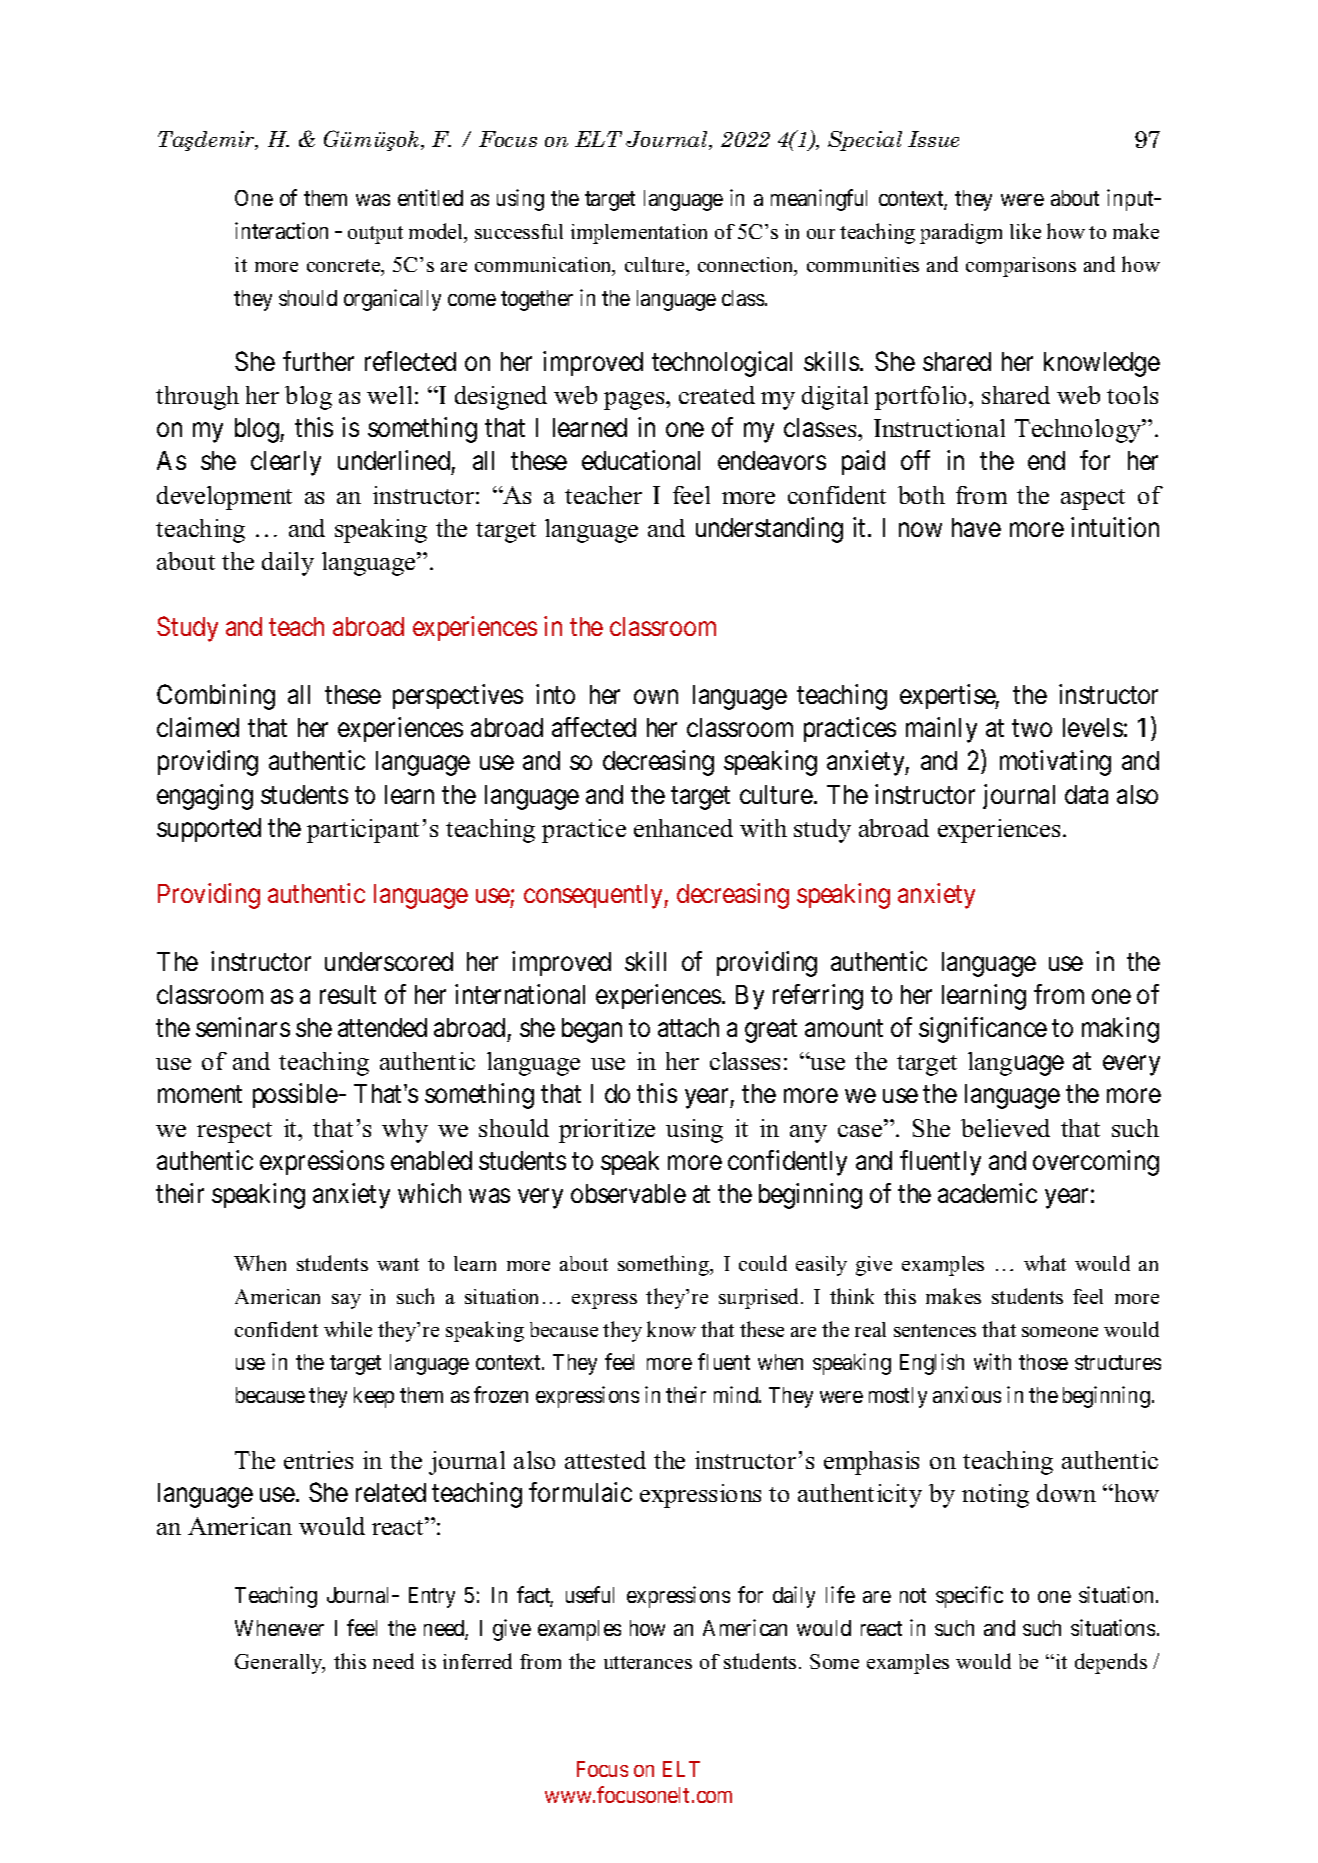 This image has width=1318, height=1863. What do you see at coordinates (688, 1027) in the image?
I see `attach` at bounding box center [688, 1027].
